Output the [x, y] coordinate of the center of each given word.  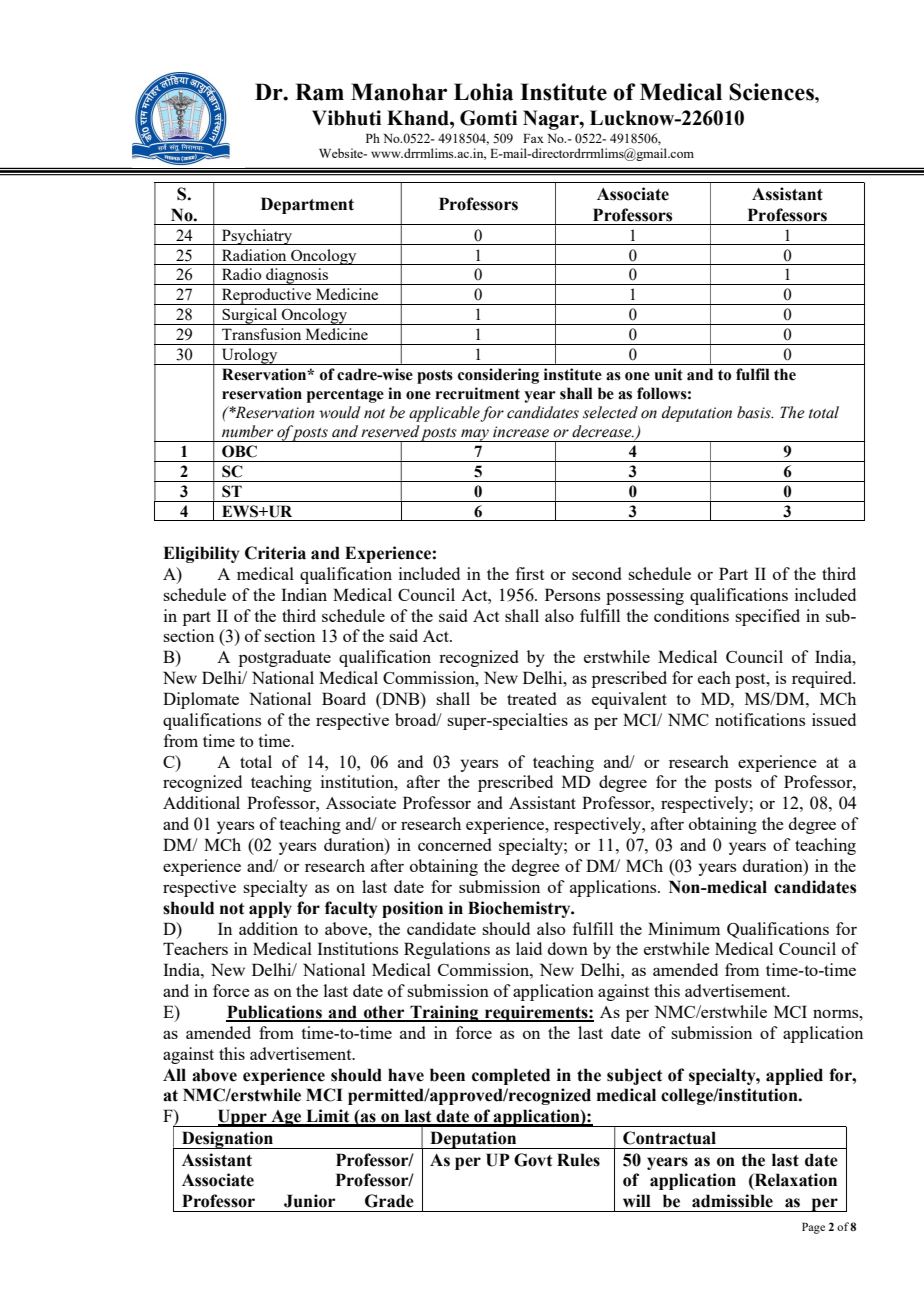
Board [344, 698]
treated [531, 698]
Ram [319, 92]
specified [767, 617]
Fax [533, 138]
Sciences [772, 92]
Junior [309, 1201]
